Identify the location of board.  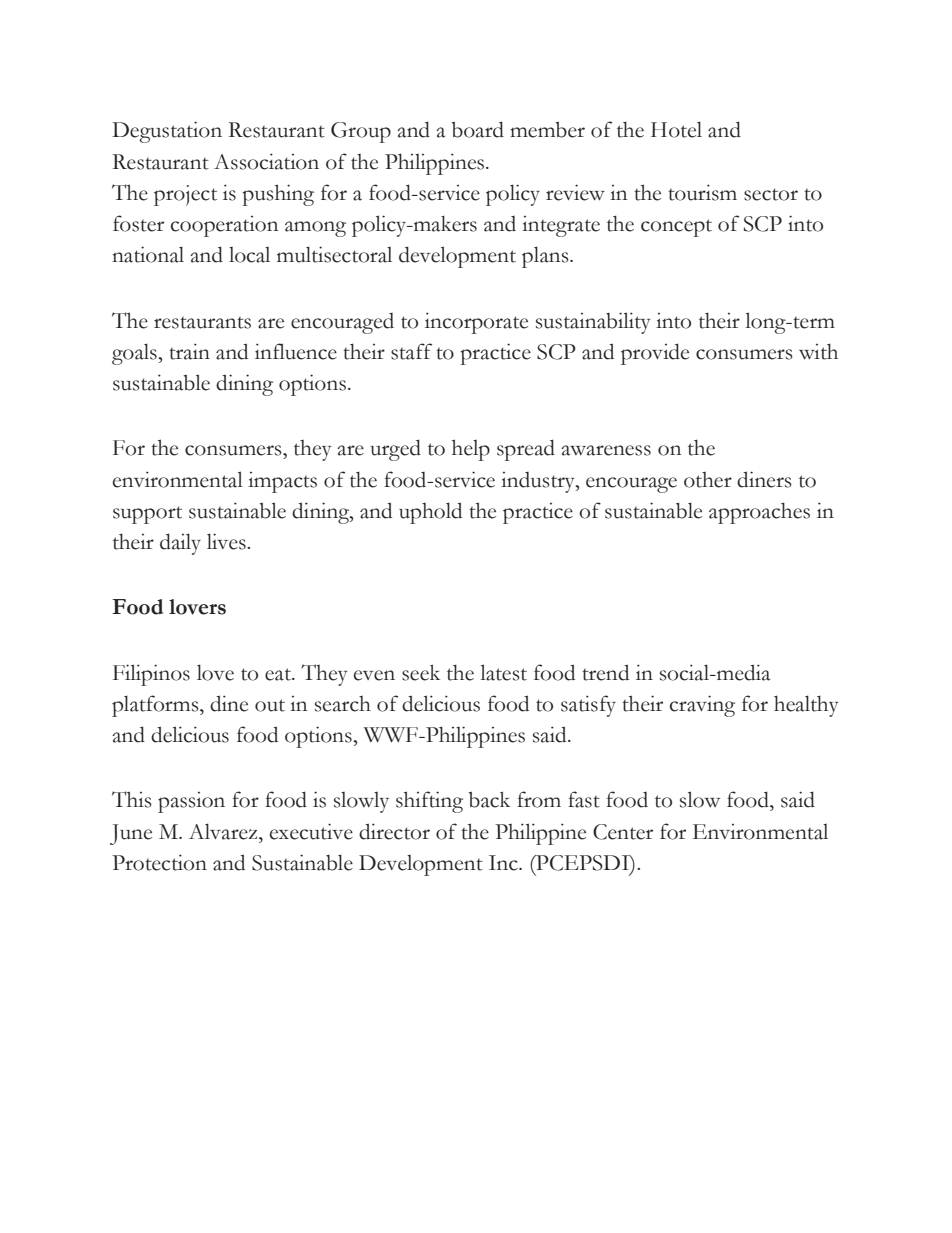
(478, 129).
